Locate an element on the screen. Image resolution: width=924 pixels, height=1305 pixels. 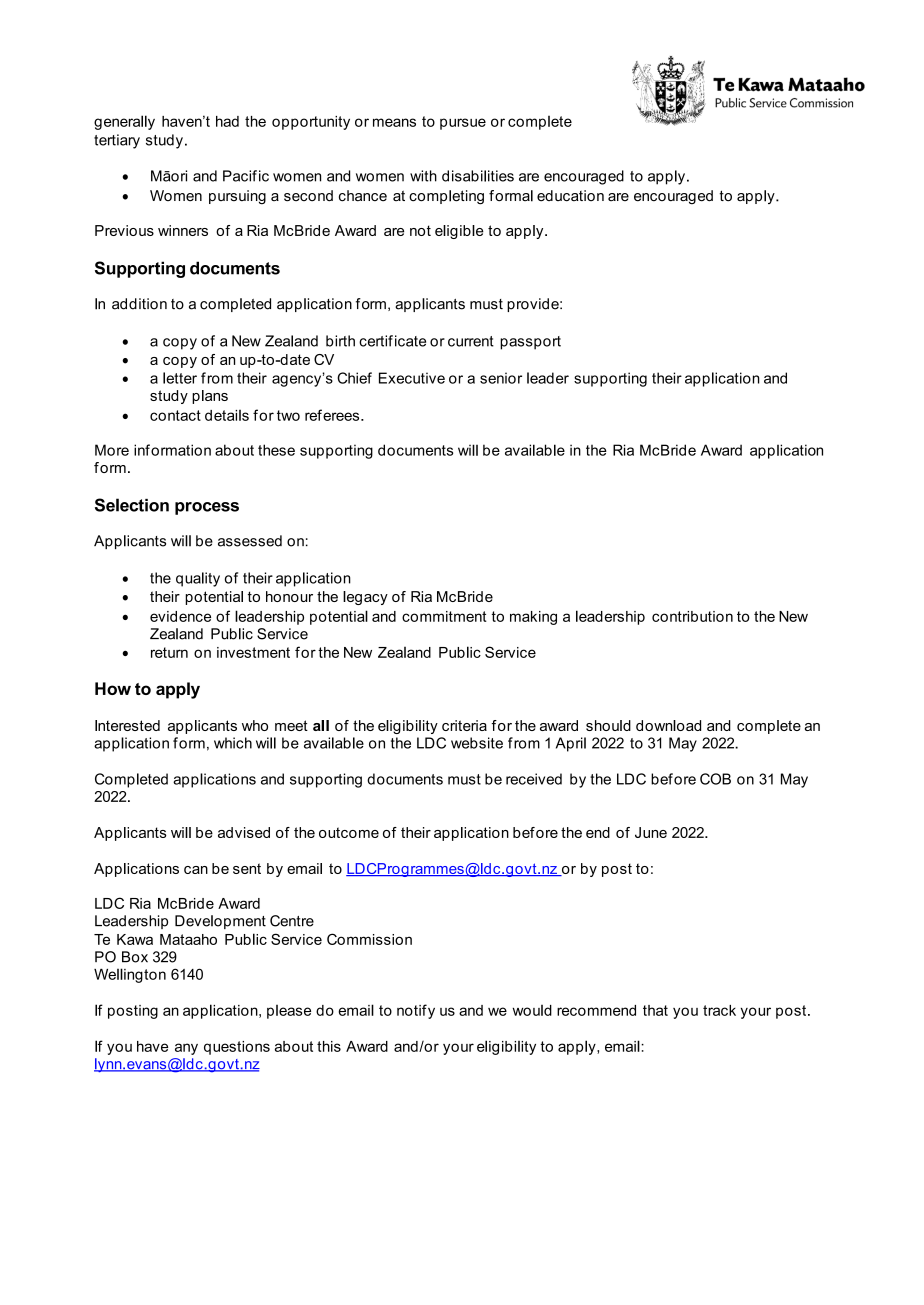
June is located at coordinates (651, 832).
